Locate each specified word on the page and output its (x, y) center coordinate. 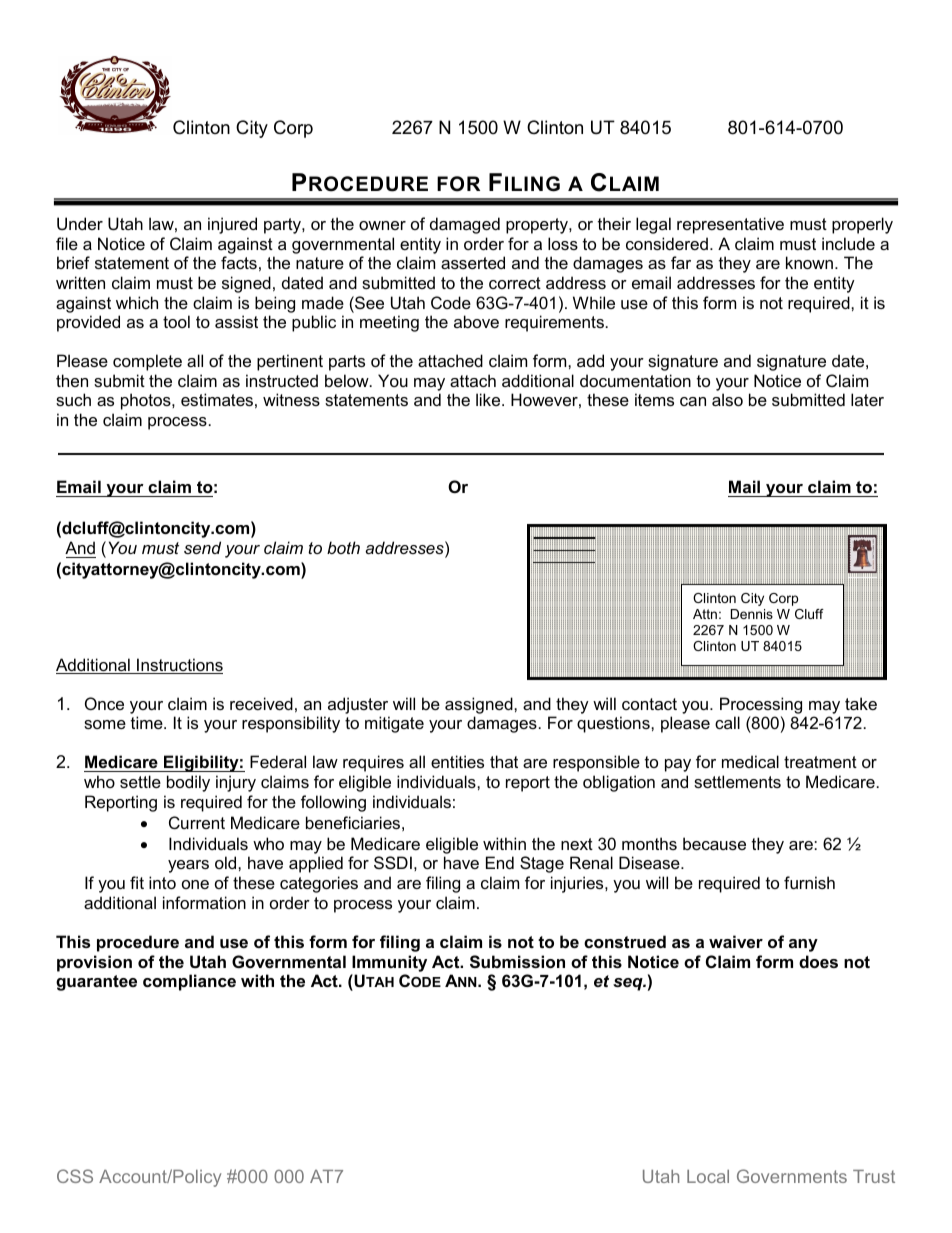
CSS (75, 1176)
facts (239, 262)
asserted (473, 262)
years (188, 866)
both (343, 547)
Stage (542, 864)
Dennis (752, 614)
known (809, 262)
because (714, 843)
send (202, 547)
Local (708, 1176)
